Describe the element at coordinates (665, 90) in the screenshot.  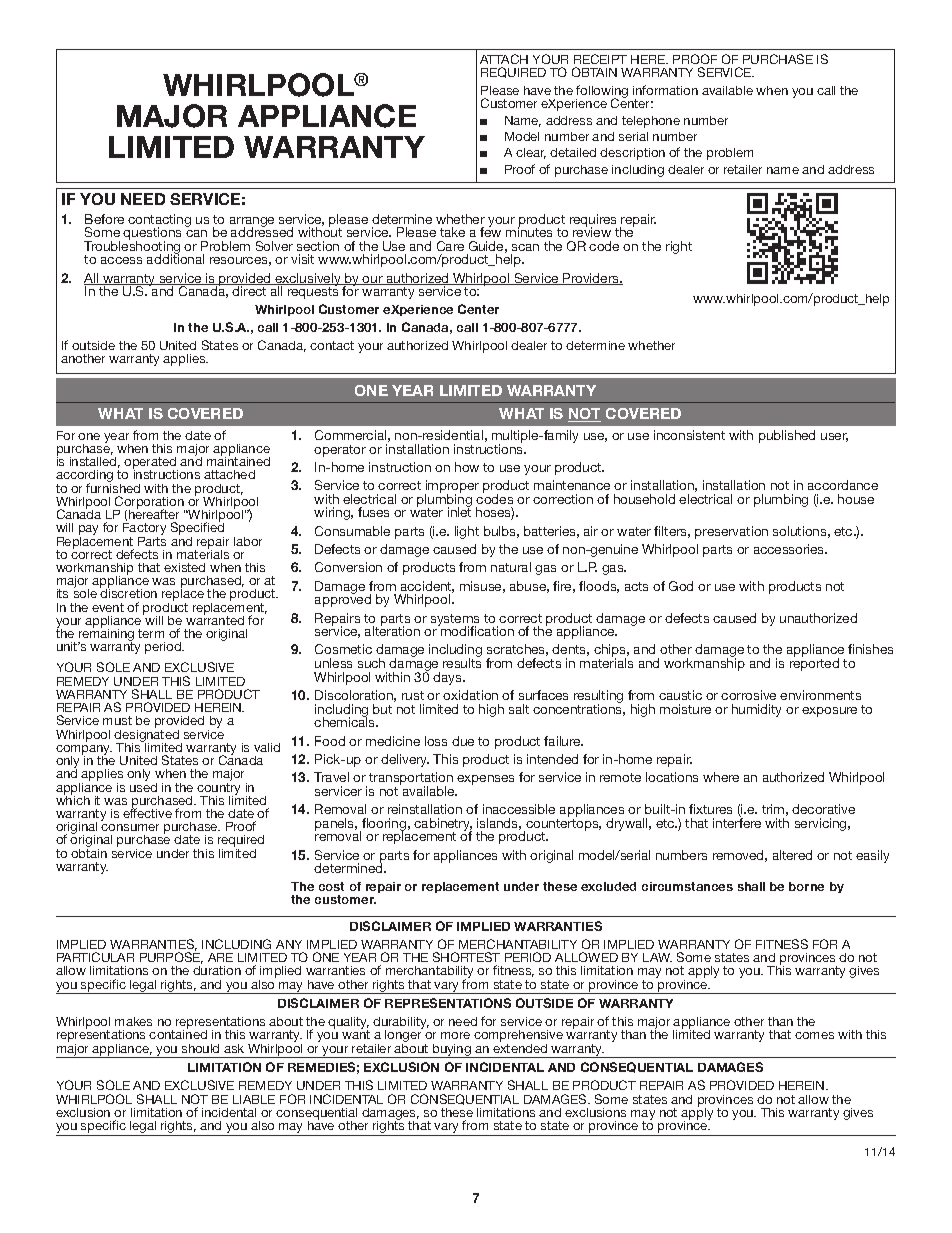
I see `information` at that location.
